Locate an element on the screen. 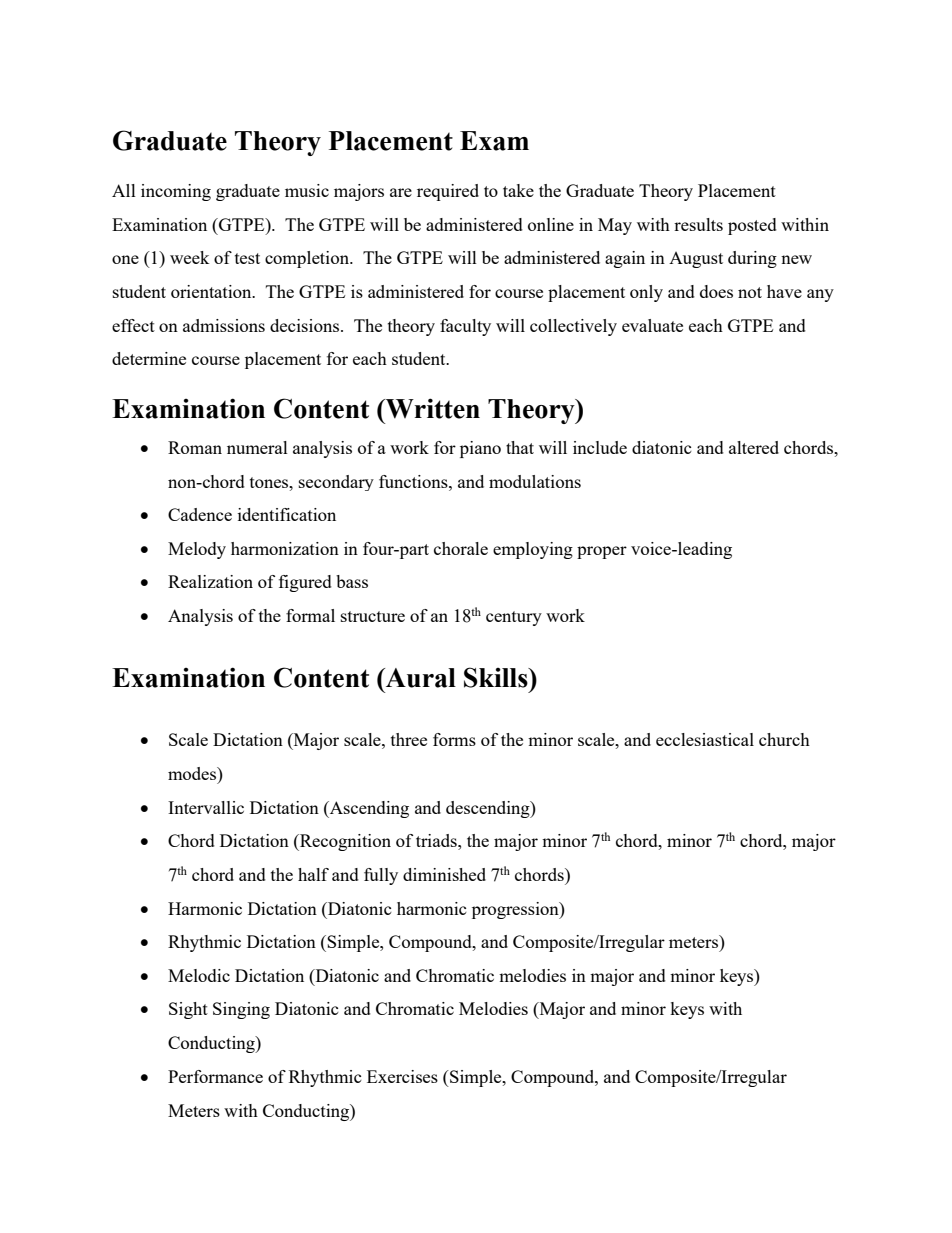  Performance is located at coordinates (215, 1076).
